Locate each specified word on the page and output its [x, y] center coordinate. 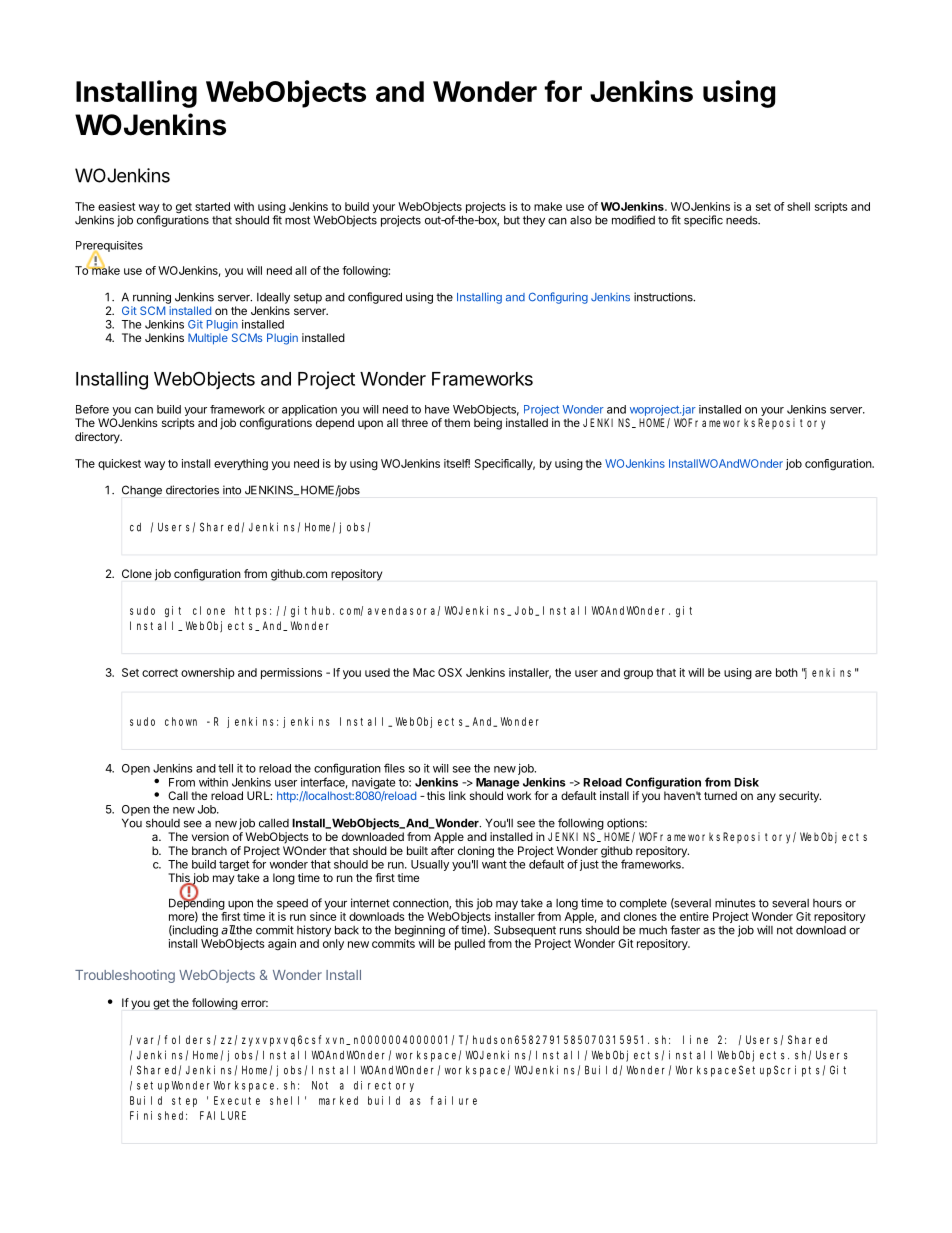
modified [633, 220]
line [695, 1039]
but [512, 220]
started [212, 206]
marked [338, 1100]
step [184, 1102]
